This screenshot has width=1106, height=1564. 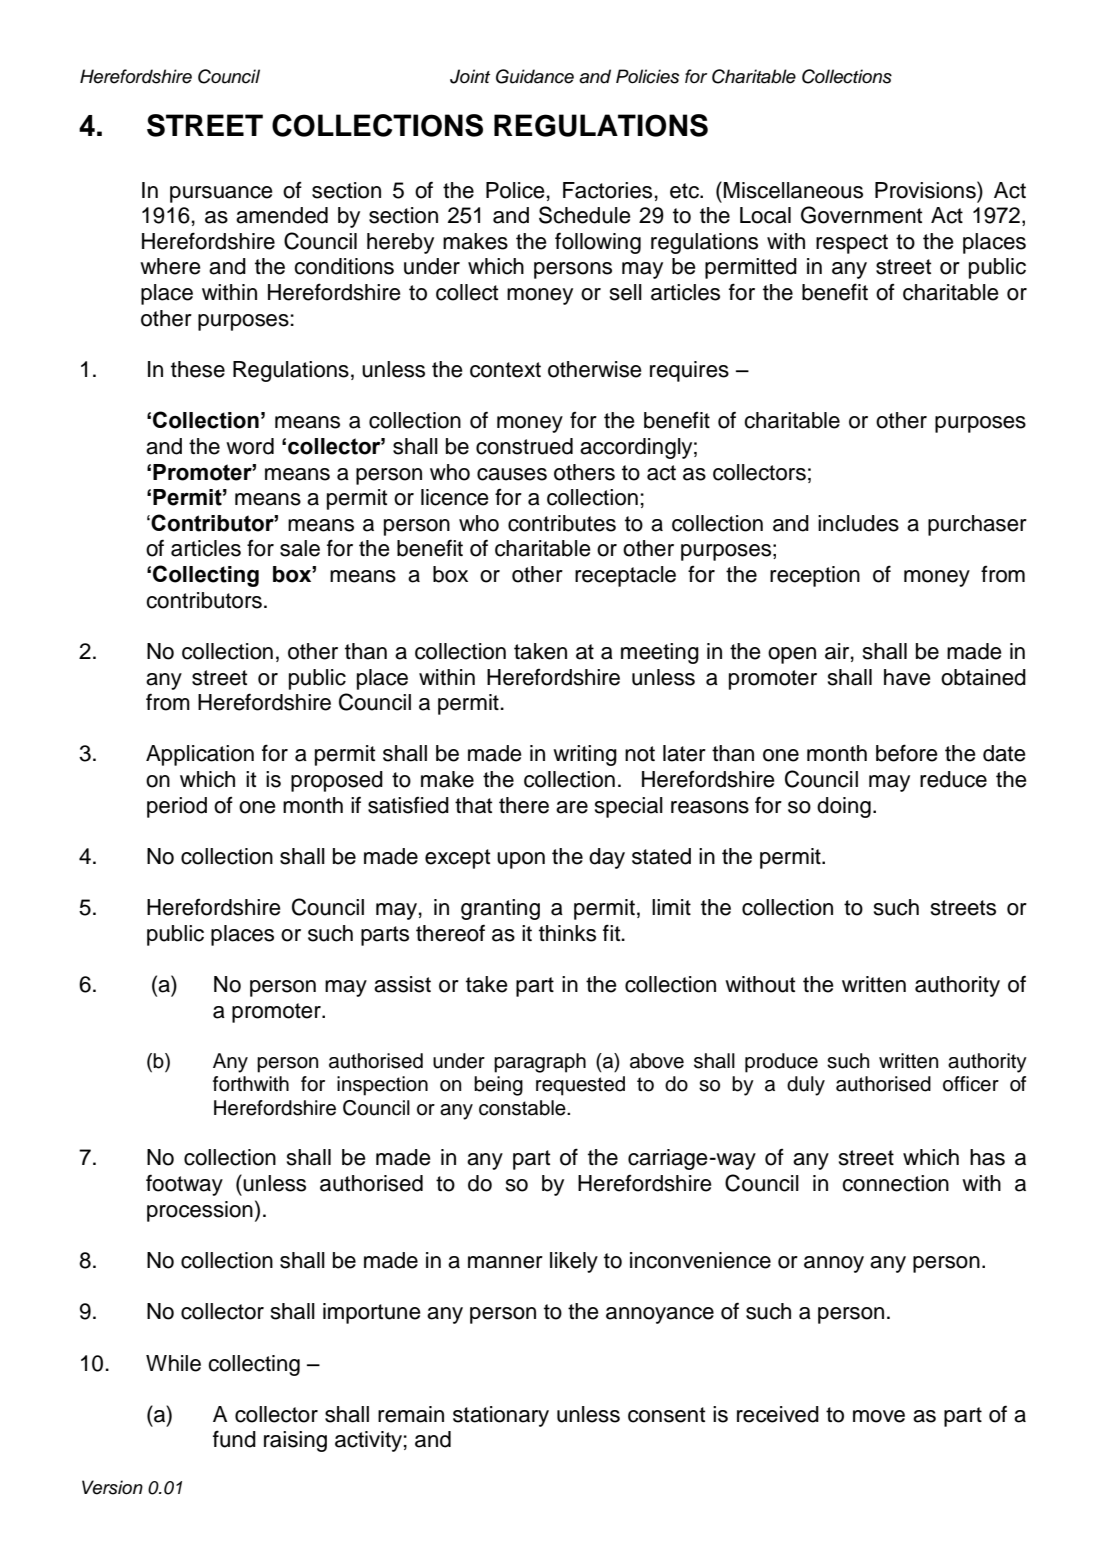 I want to click on Guidance, so click(x=535, y=76).
